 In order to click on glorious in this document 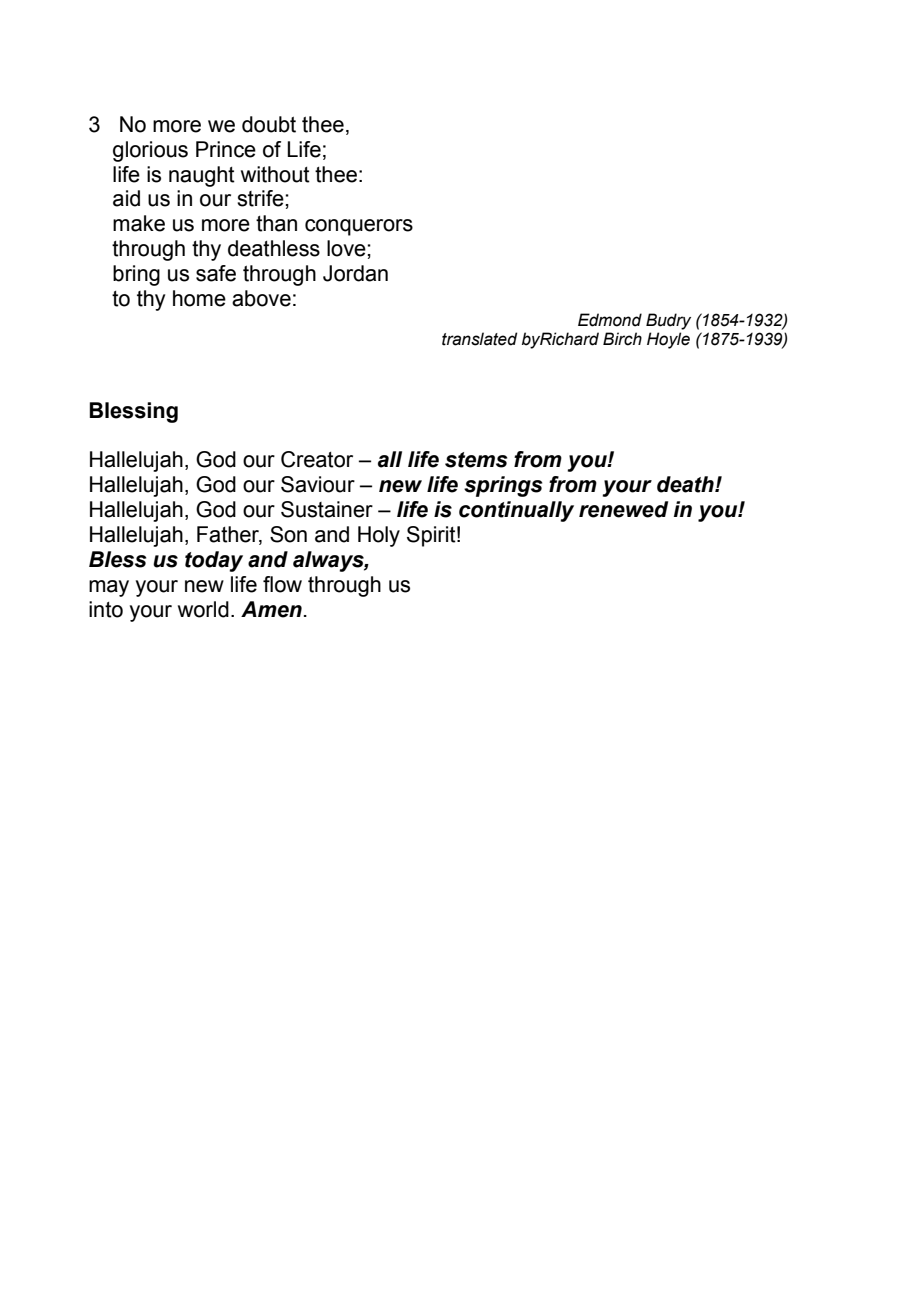, I will do `click(150, 151)`.
